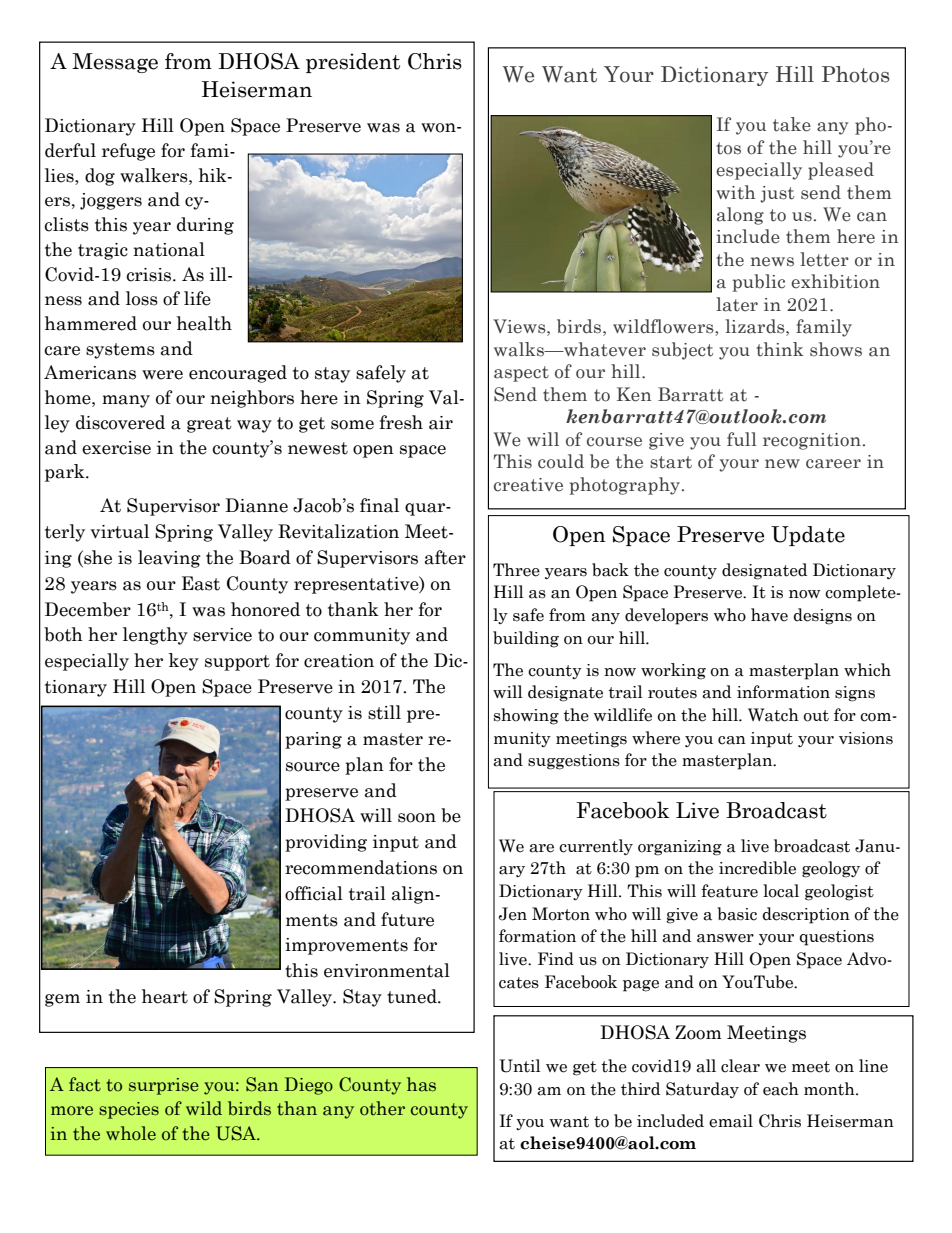  I want to click on has, so click(421, 1084).
